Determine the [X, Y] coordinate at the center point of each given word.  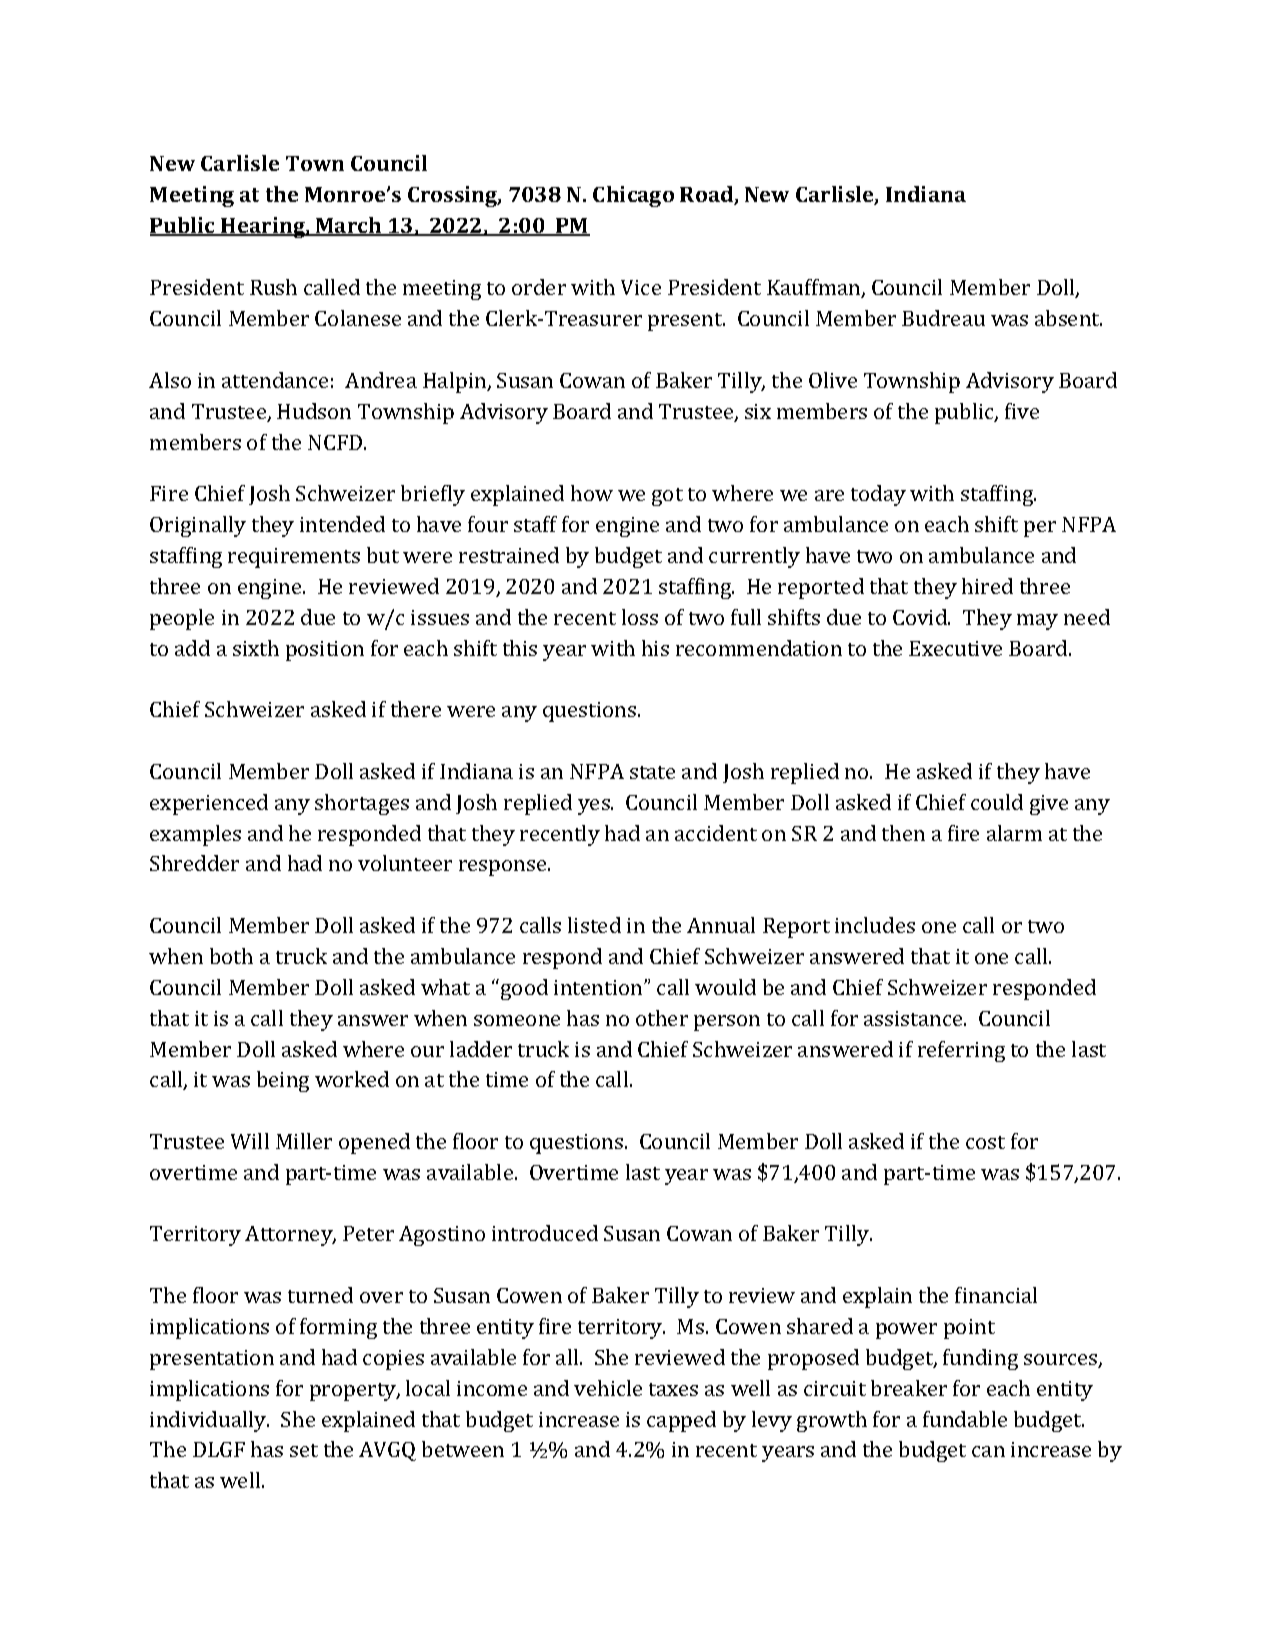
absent [1068, 318]
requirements [294, 558]
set [304, 1450]
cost [985, 1142]
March [349, 226]
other [662, 1018]
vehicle [608, 1388]
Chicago [633, 196]
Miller [304, 1141]
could [997, 802]
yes [595, 807]
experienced [209, 804]
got [667, 497]
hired [987, 586]
